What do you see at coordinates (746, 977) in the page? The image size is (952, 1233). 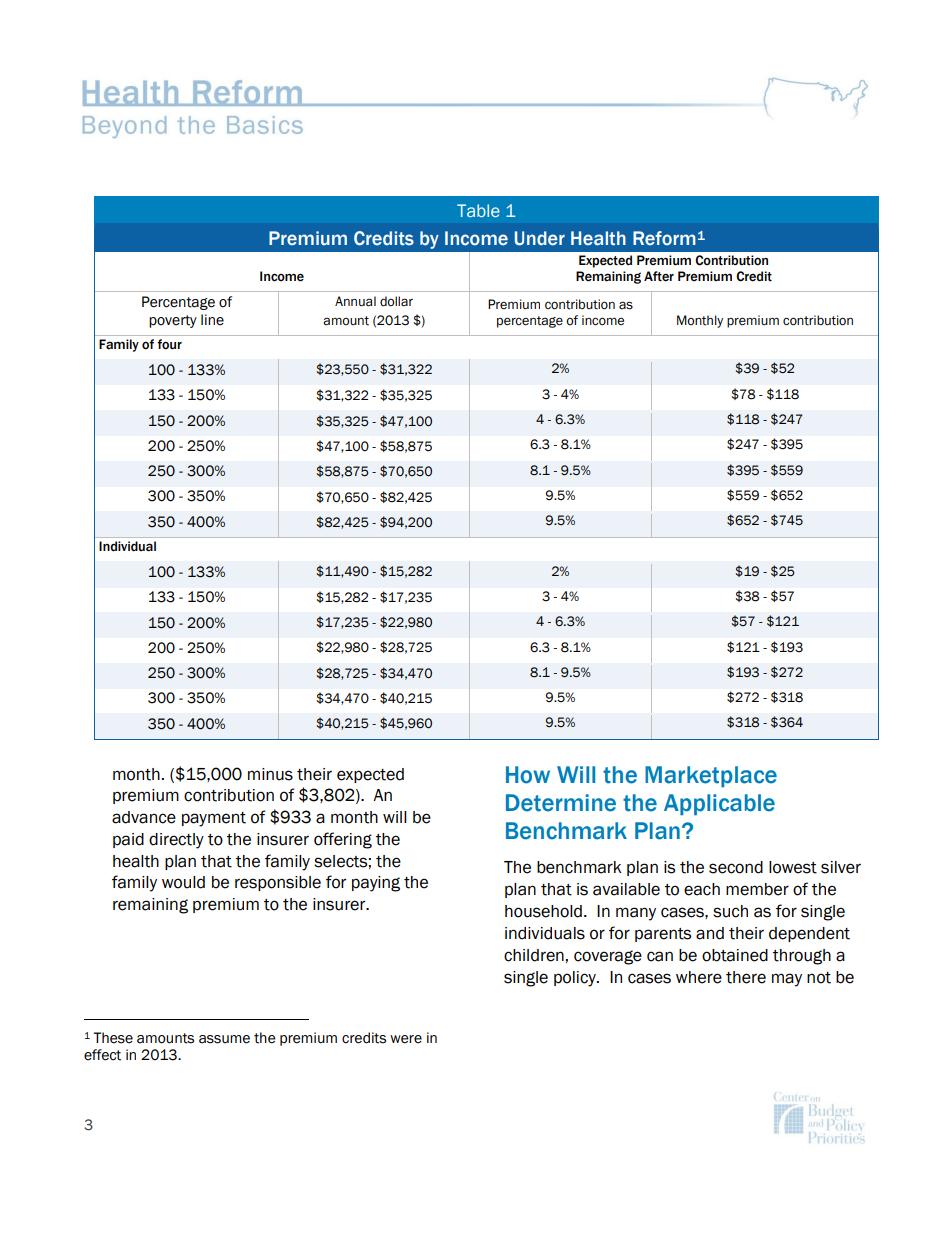 I see `there` at bounding box center [746, 977].
